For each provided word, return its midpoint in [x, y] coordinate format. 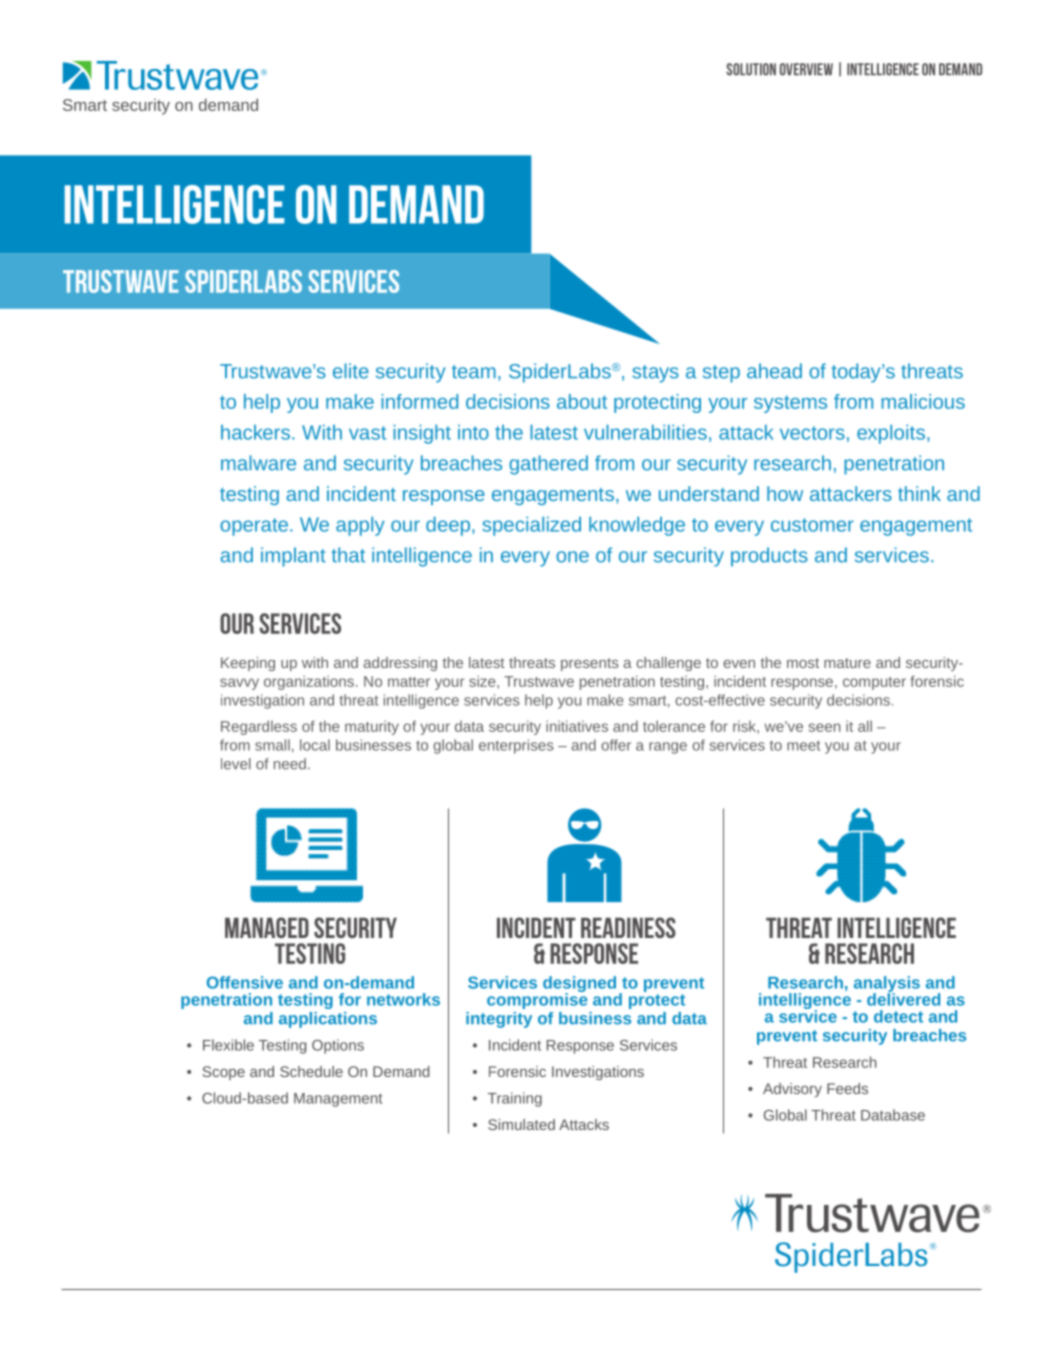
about [582, 401]
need [290, 764]
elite [351, 371]
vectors [812, 433]
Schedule [311, 1071]
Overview [806, 69]
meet [803, 745]
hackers [255, 432]
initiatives [577, 726]
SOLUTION [751, 69]
